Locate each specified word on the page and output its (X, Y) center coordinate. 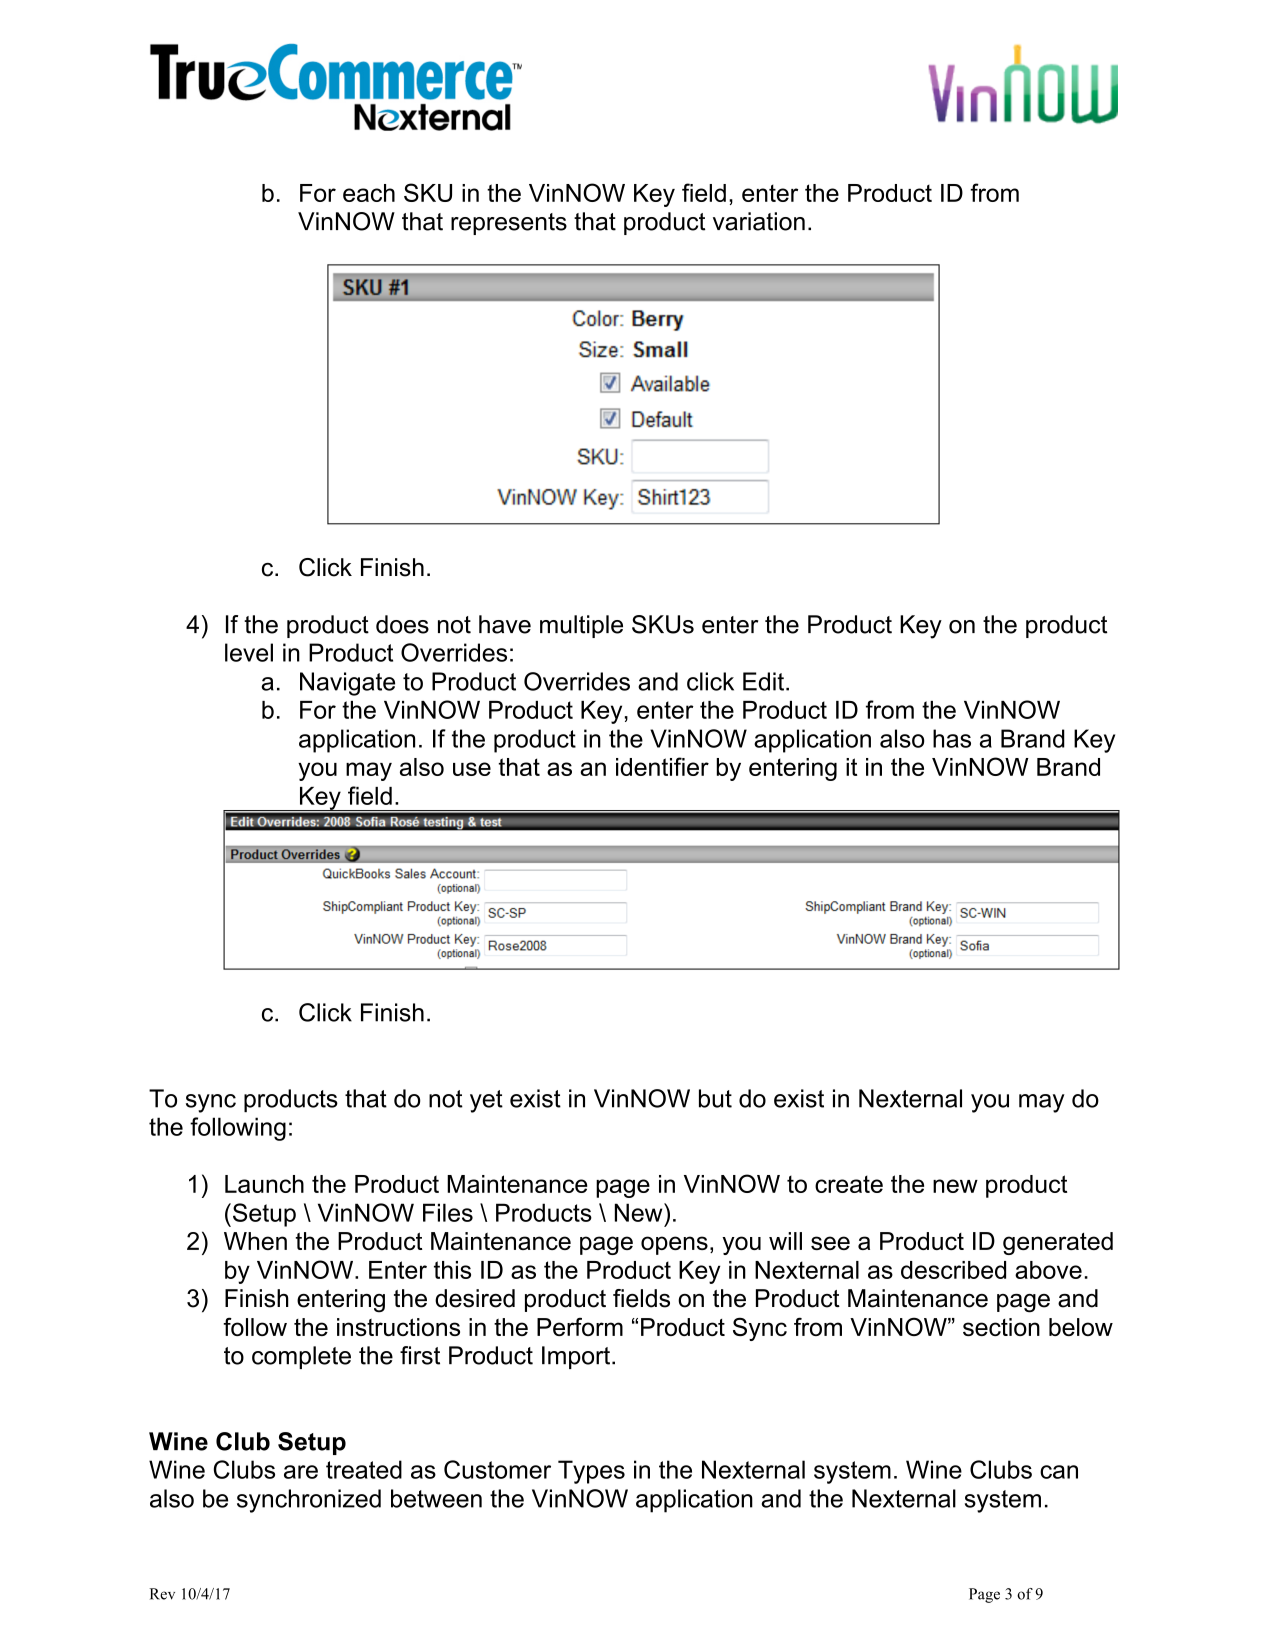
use (472, 769)
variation (759, 221)
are (301, 1472)
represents (509, 224)
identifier (662, 766)
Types (591, 1472)
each (369, 193)
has (952, 738)
